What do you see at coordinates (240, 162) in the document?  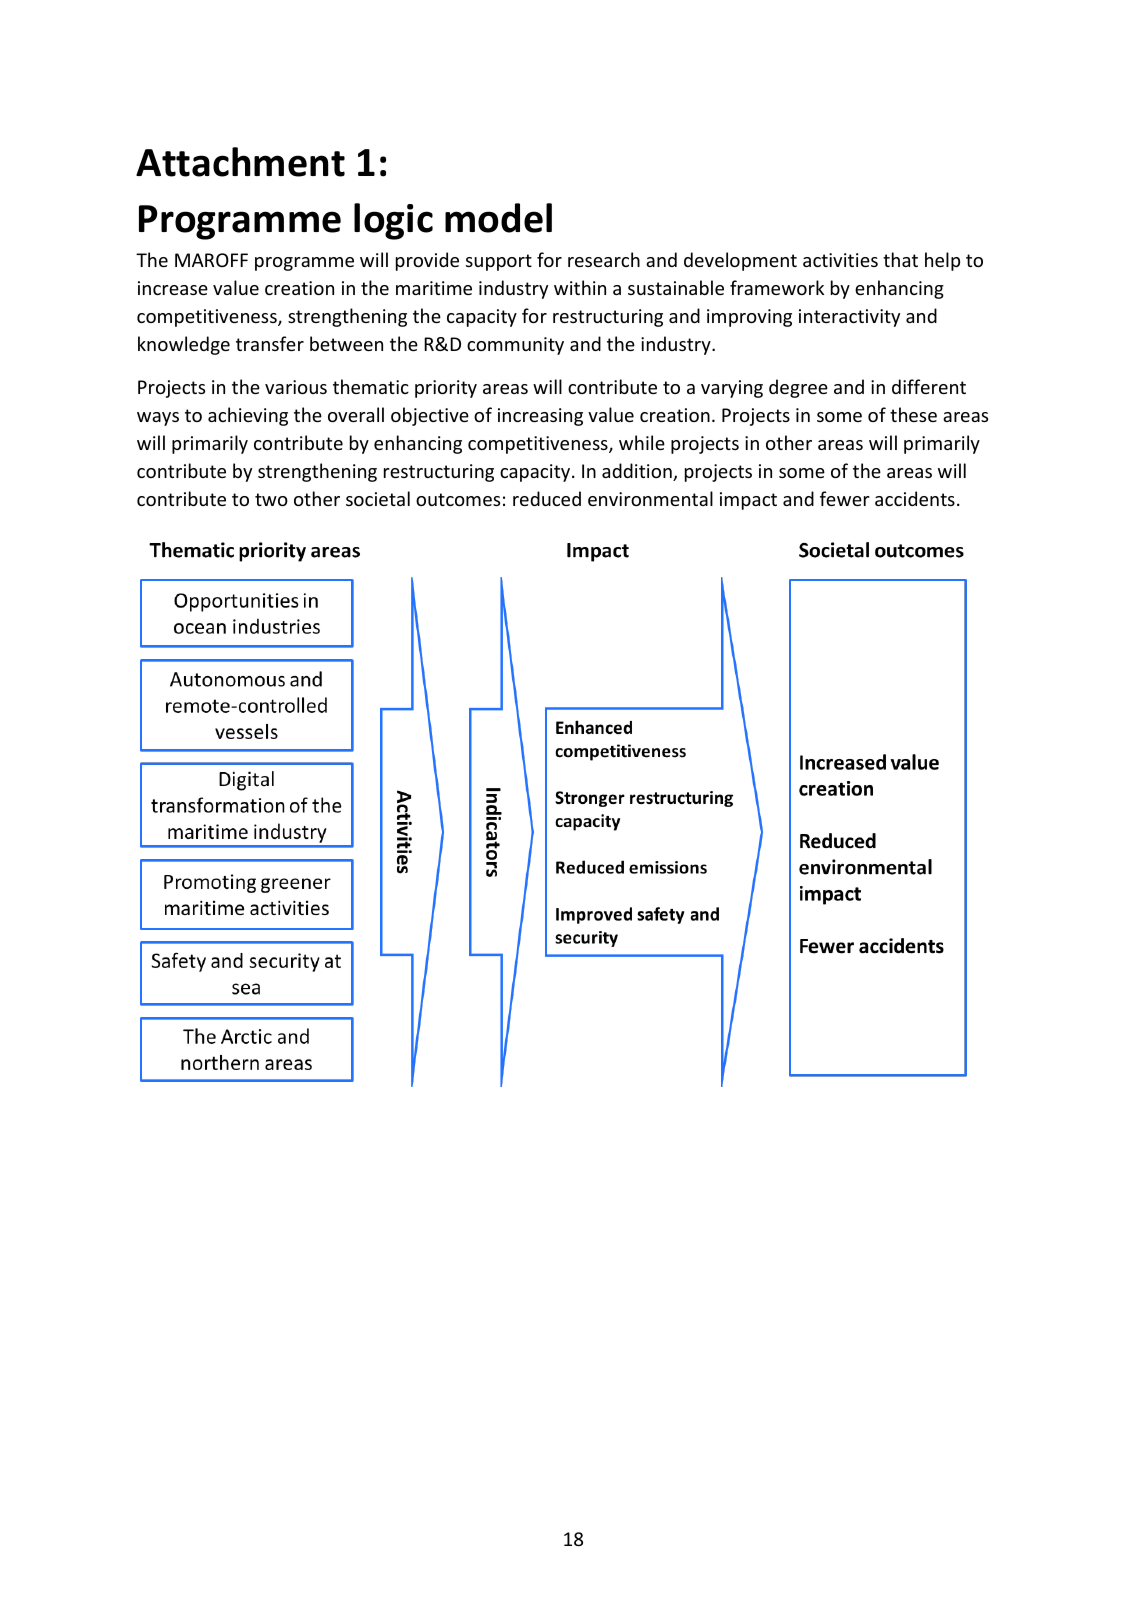 I see `Attachment` at bounding box center [240, 162].
